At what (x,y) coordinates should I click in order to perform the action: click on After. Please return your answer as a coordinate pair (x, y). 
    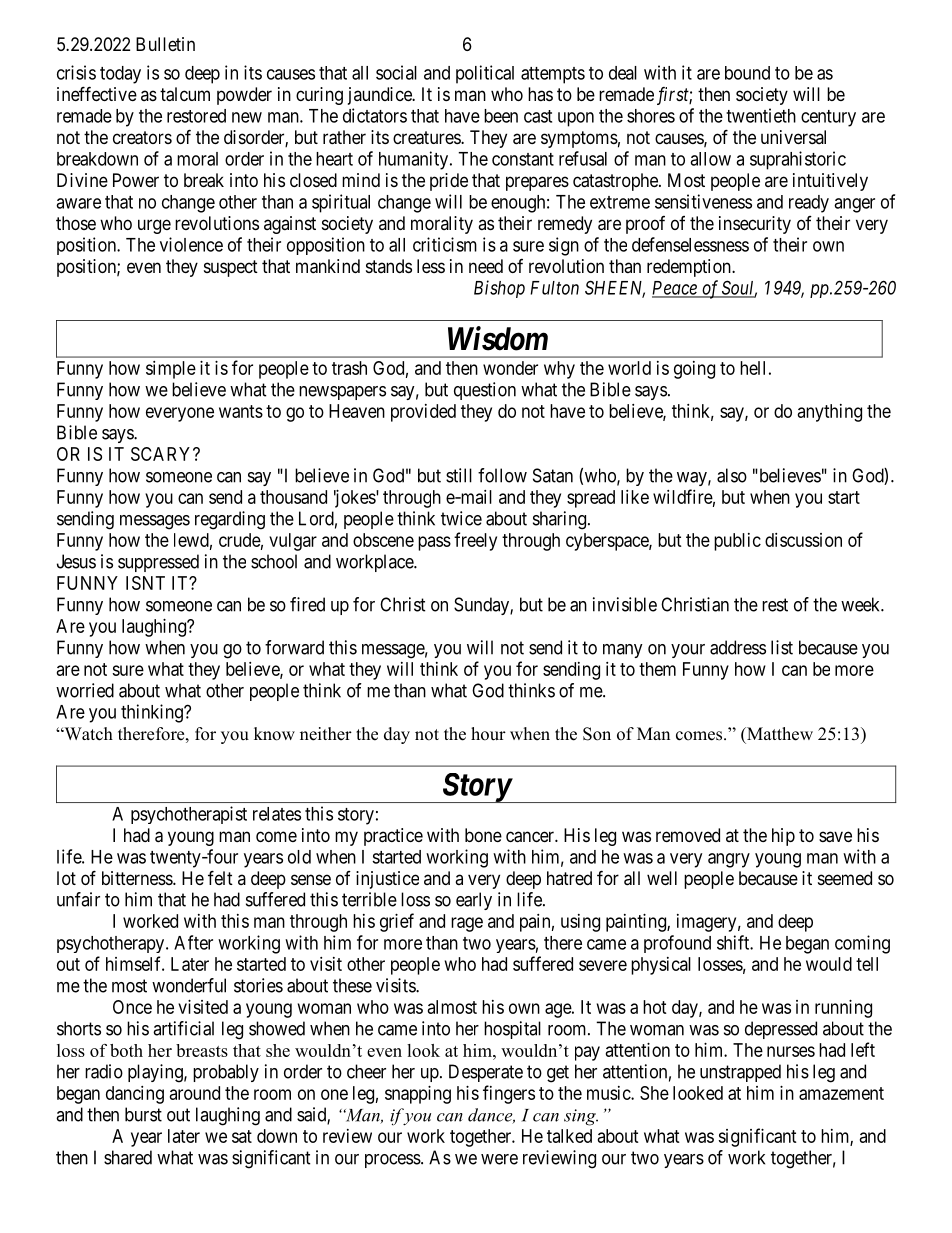
    Looking at the image, I should click on (193, 942).
